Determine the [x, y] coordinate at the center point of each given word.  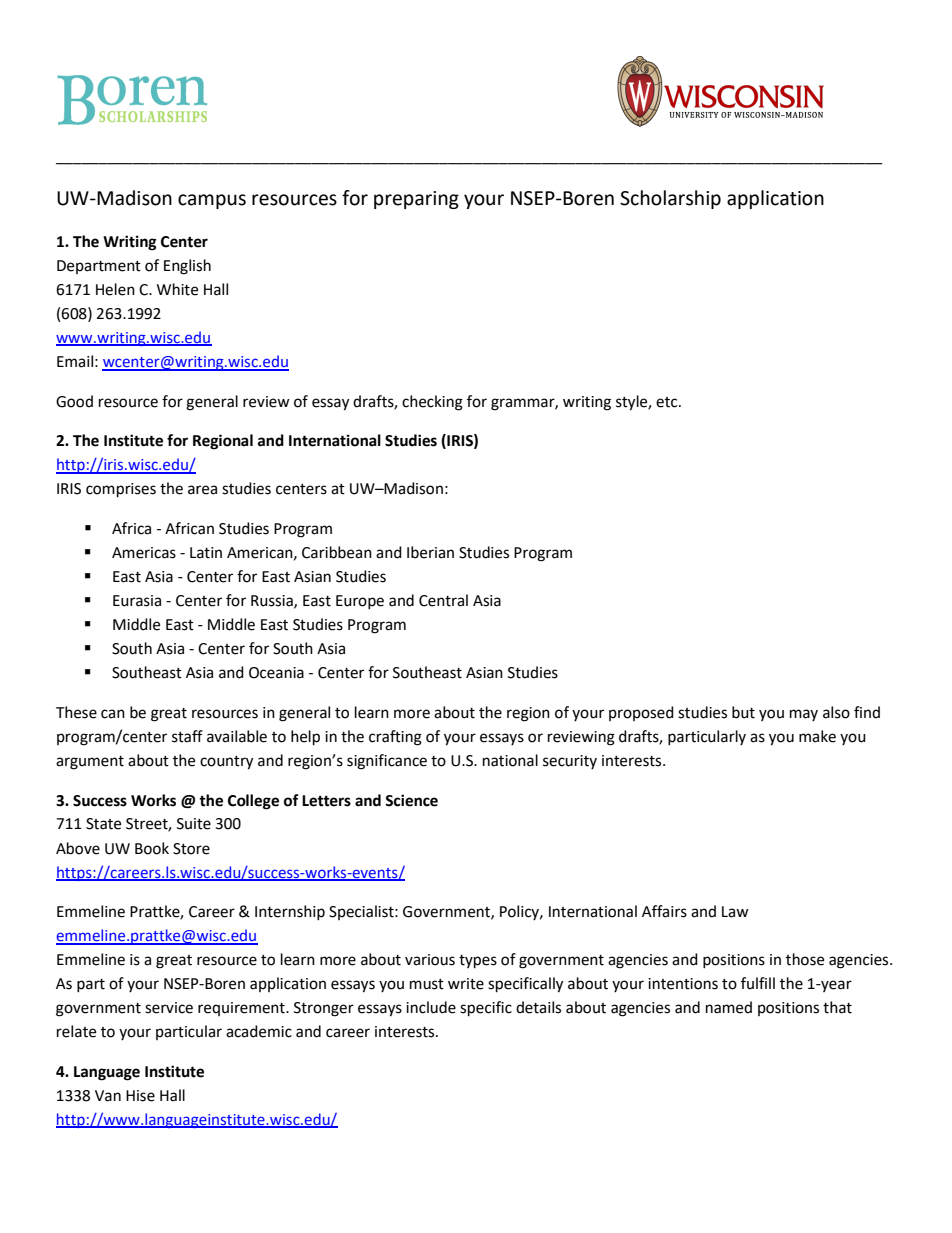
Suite [194, 824]
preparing [416, 200]
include [431, 1007]
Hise [140, 1096]
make [817, 736]
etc [668, 402]
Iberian [430, 552]
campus [212, 201]
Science [411, 800]
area [202, 490]
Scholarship [670, 199]
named [729, 1007]
